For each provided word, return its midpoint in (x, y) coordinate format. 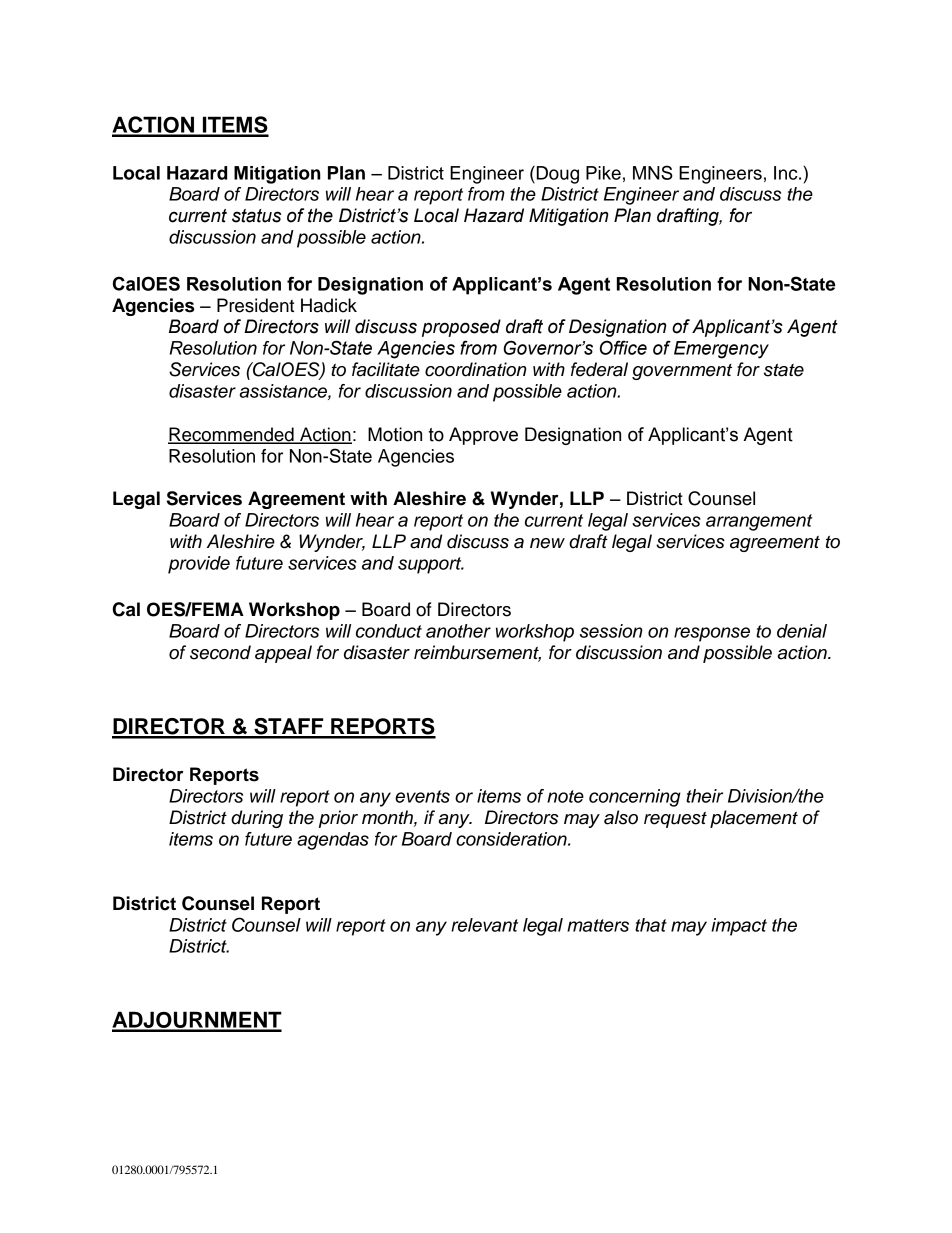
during (257, 819)
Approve (483, 436)
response (712, 634)
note (565, 796)
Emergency (721, 350)
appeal (283, 654)
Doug (556, 175)
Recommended (232, 435)
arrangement (759, 522)
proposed (461, 328)
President (255, 305)
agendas (333, 841)
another (458, 631)
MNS (653, 172)
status (256, 216)
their (704, 796)
